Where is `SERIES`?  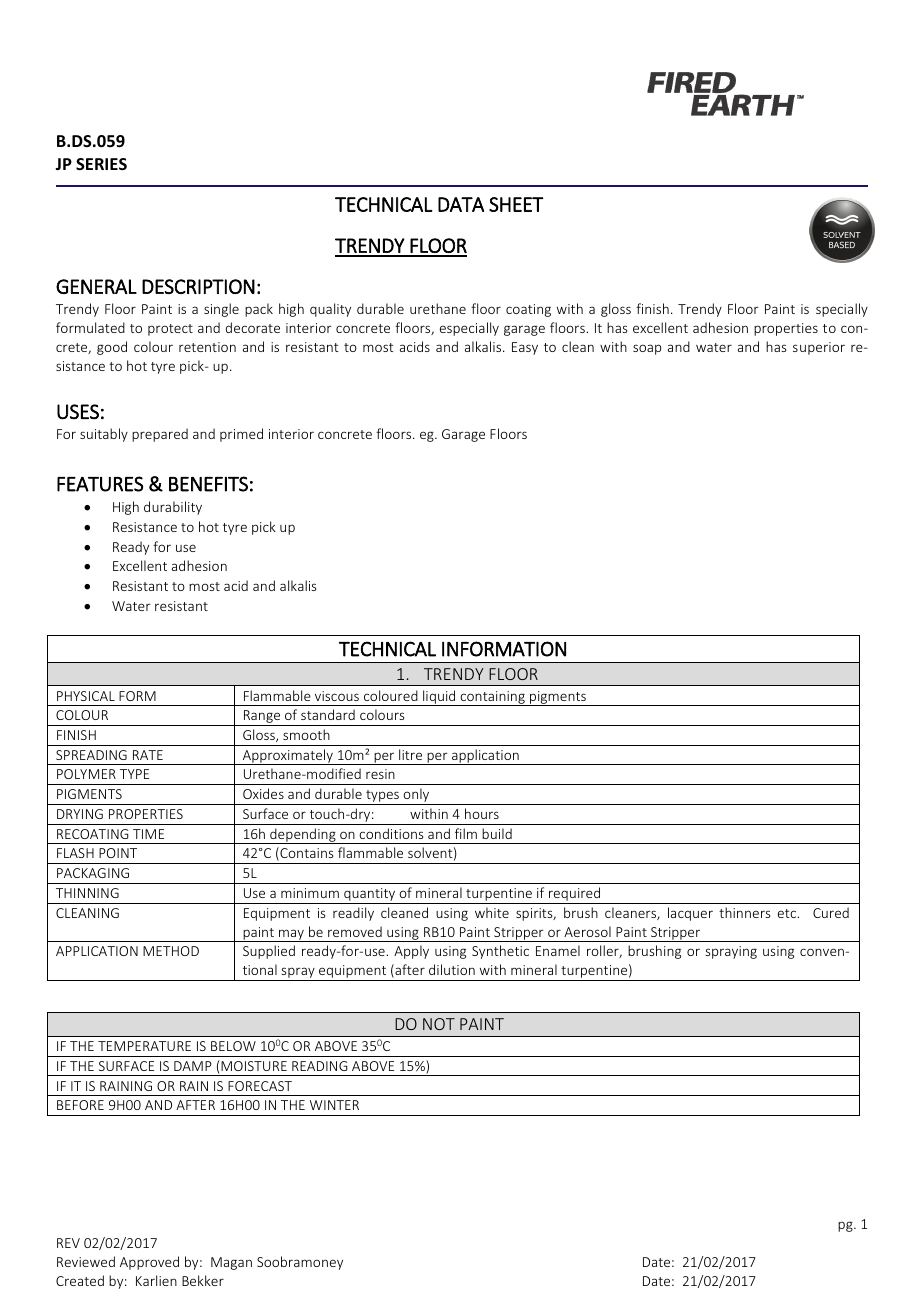 SERIES is located at coordinates (101, 164).
